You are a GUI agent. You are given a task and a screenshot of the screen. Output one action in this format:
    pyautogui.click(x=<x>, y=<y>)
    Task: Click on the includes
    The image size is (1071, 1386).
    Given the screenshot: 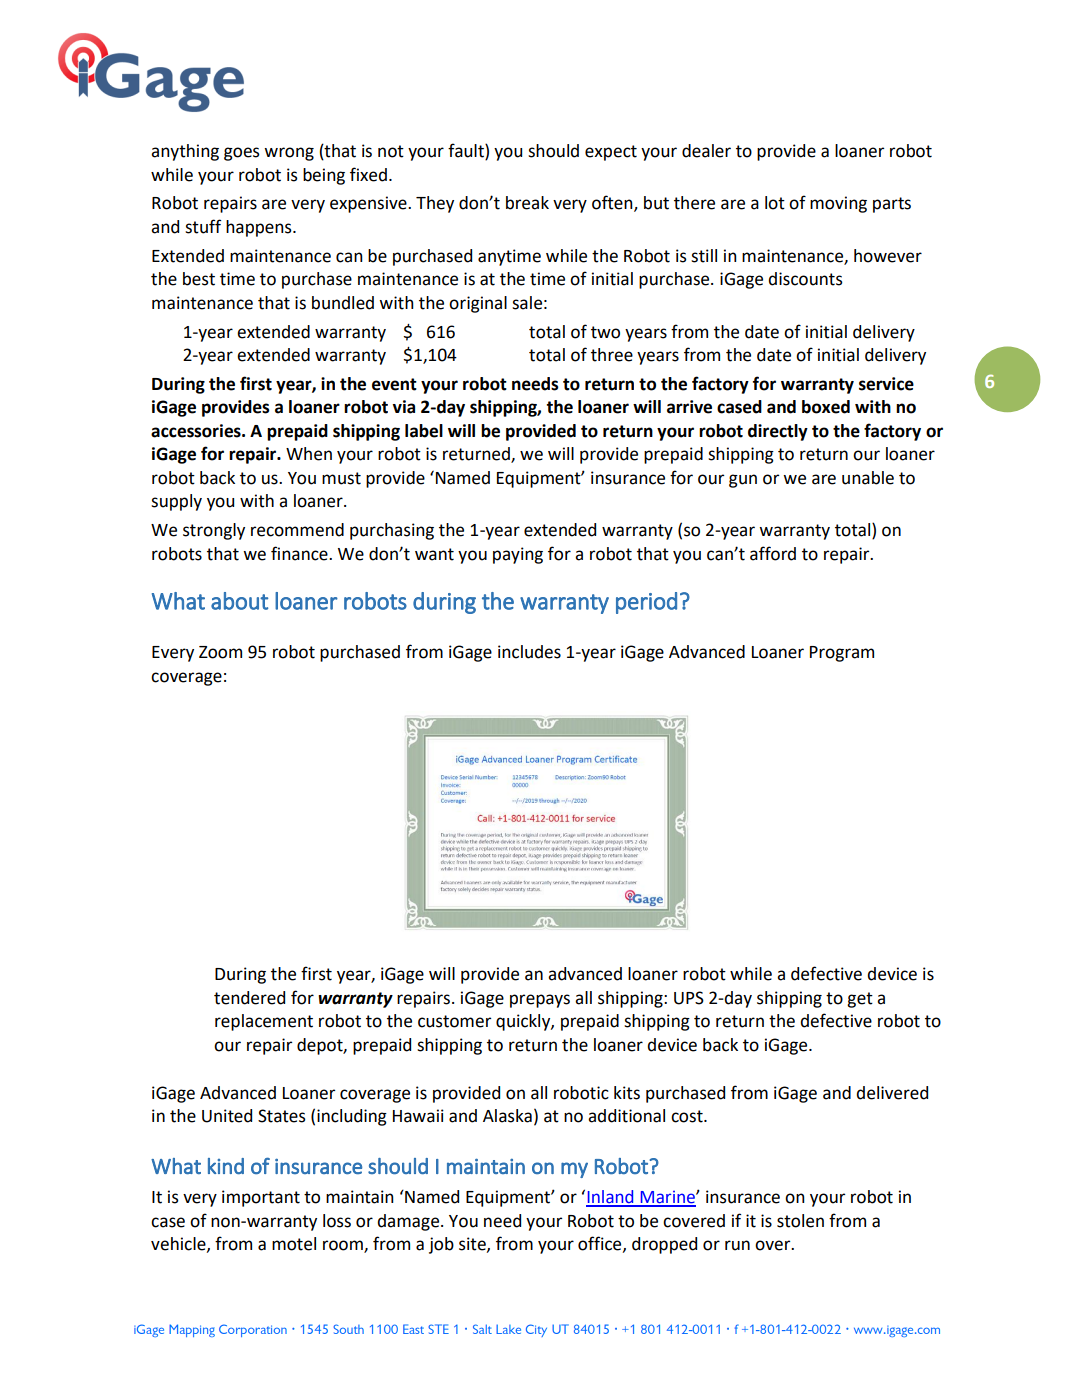 What is the action you would take?
    pyautogui.click(x=529, y=652)
